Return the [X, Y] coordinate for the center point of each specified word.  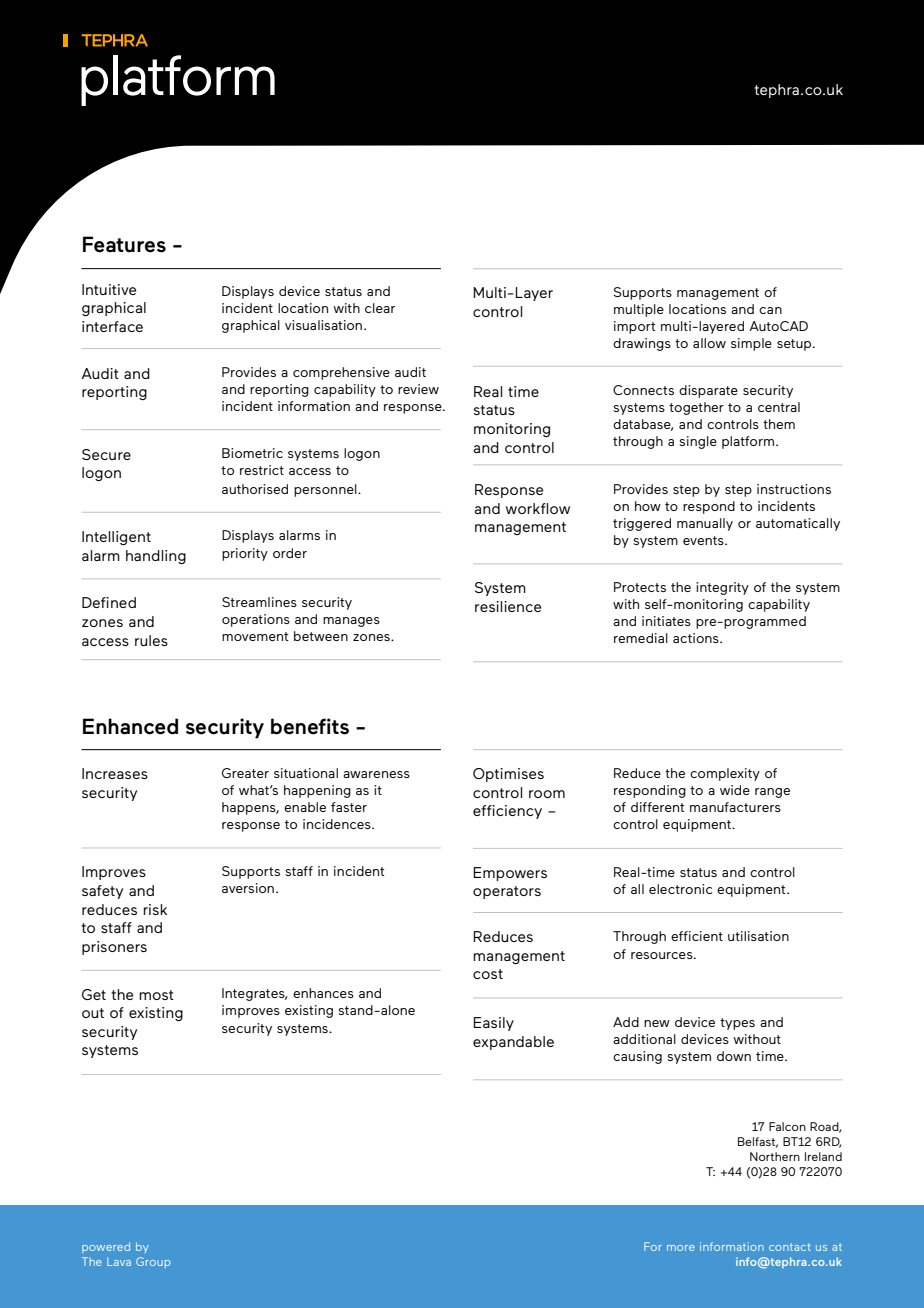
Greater [245, 773]
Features [124, 244]
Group [153, 1262]
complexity [725, 774]
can [770, 310]
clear [380, 308]
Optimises [508, 775]
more [681, 1248]
